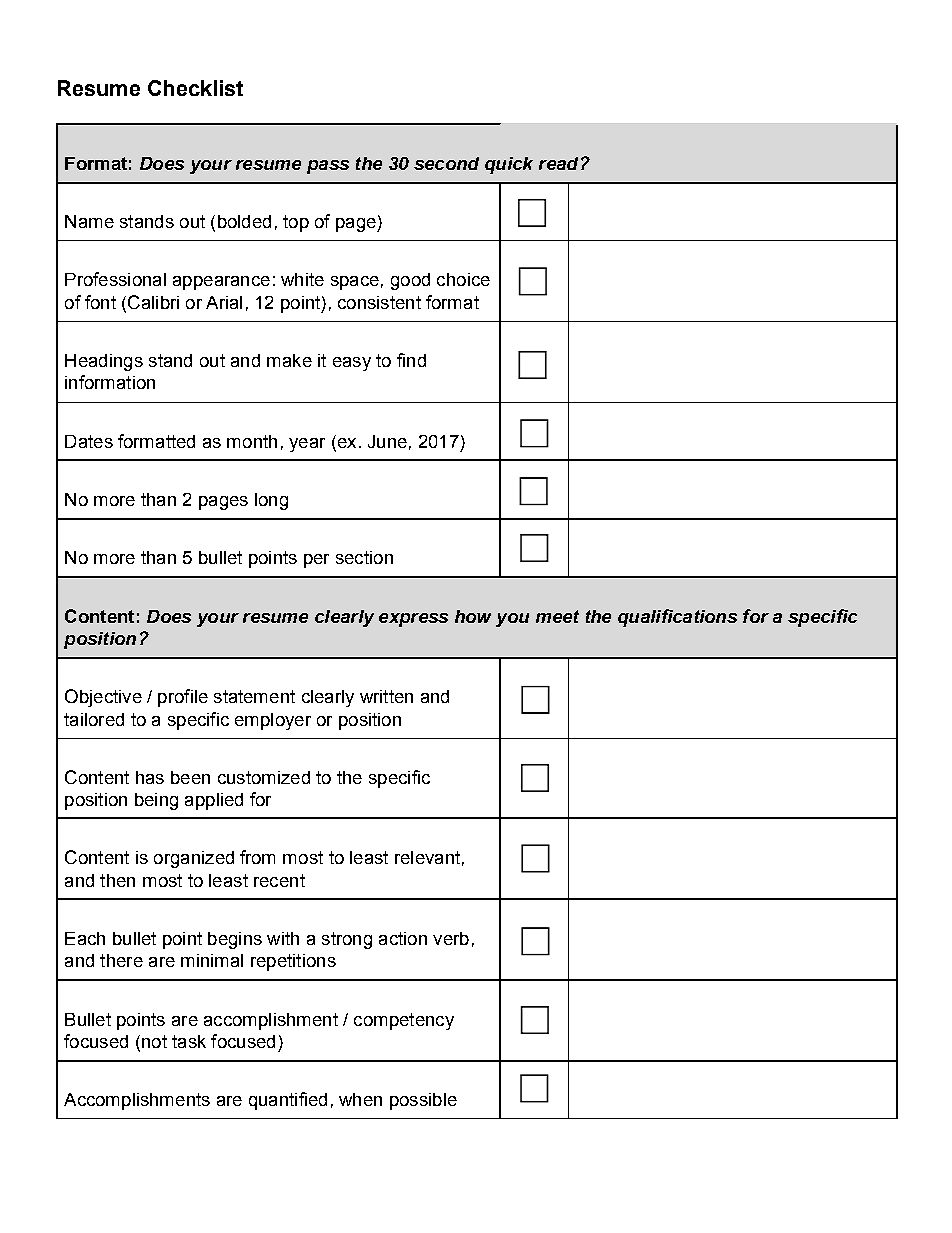 The width and height of the page is (952, 1233). What do you see at coordinates (328, 167) in the page?
I see `pass` at bounding box center [328, 167].
